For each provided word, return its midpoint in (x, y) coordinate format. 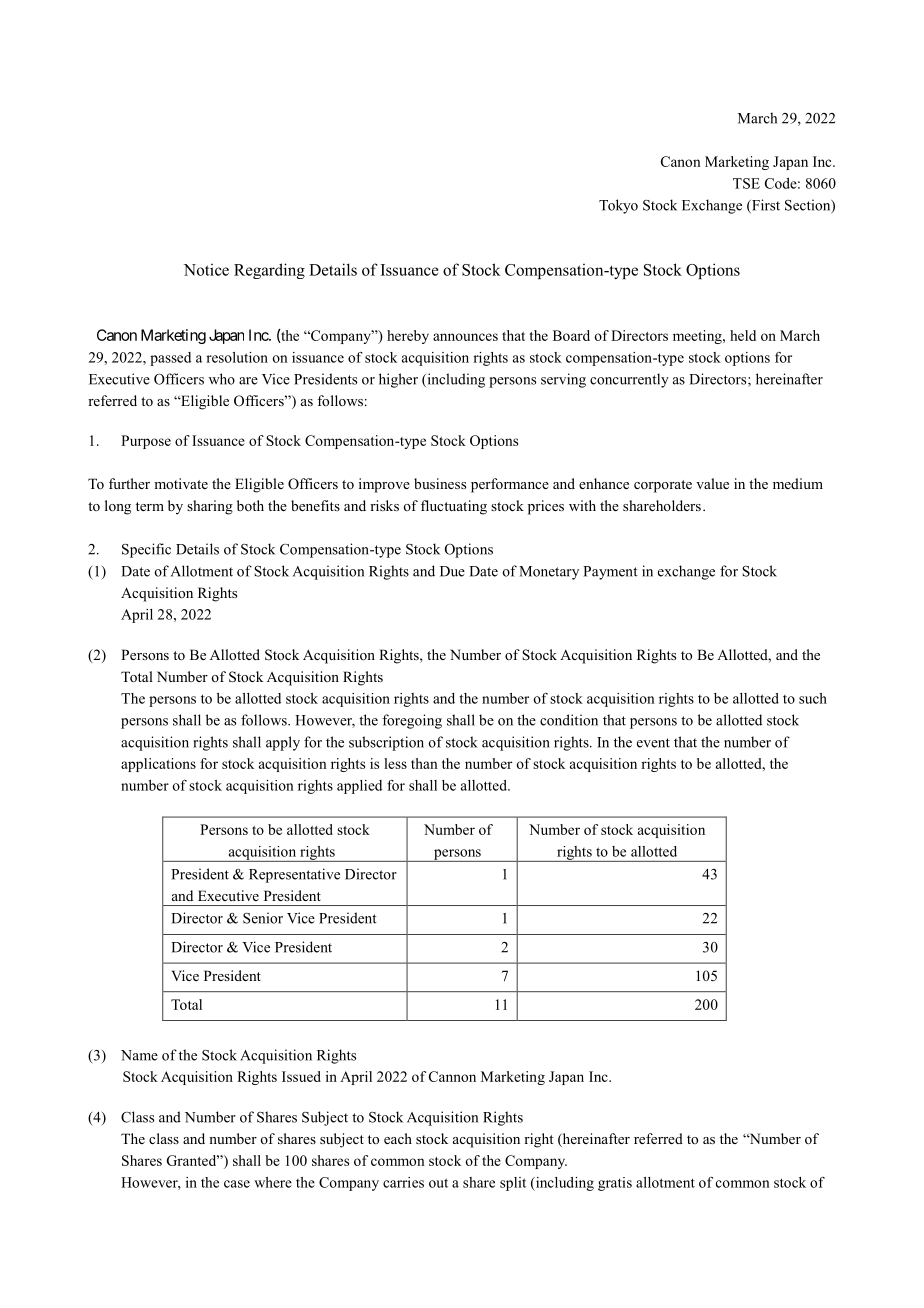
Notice (206, 270)
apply (283, 743)
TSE (746, 183)
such (813, 698)
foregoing (412, 721)
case (237, 1184)
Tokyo (618, 206)
